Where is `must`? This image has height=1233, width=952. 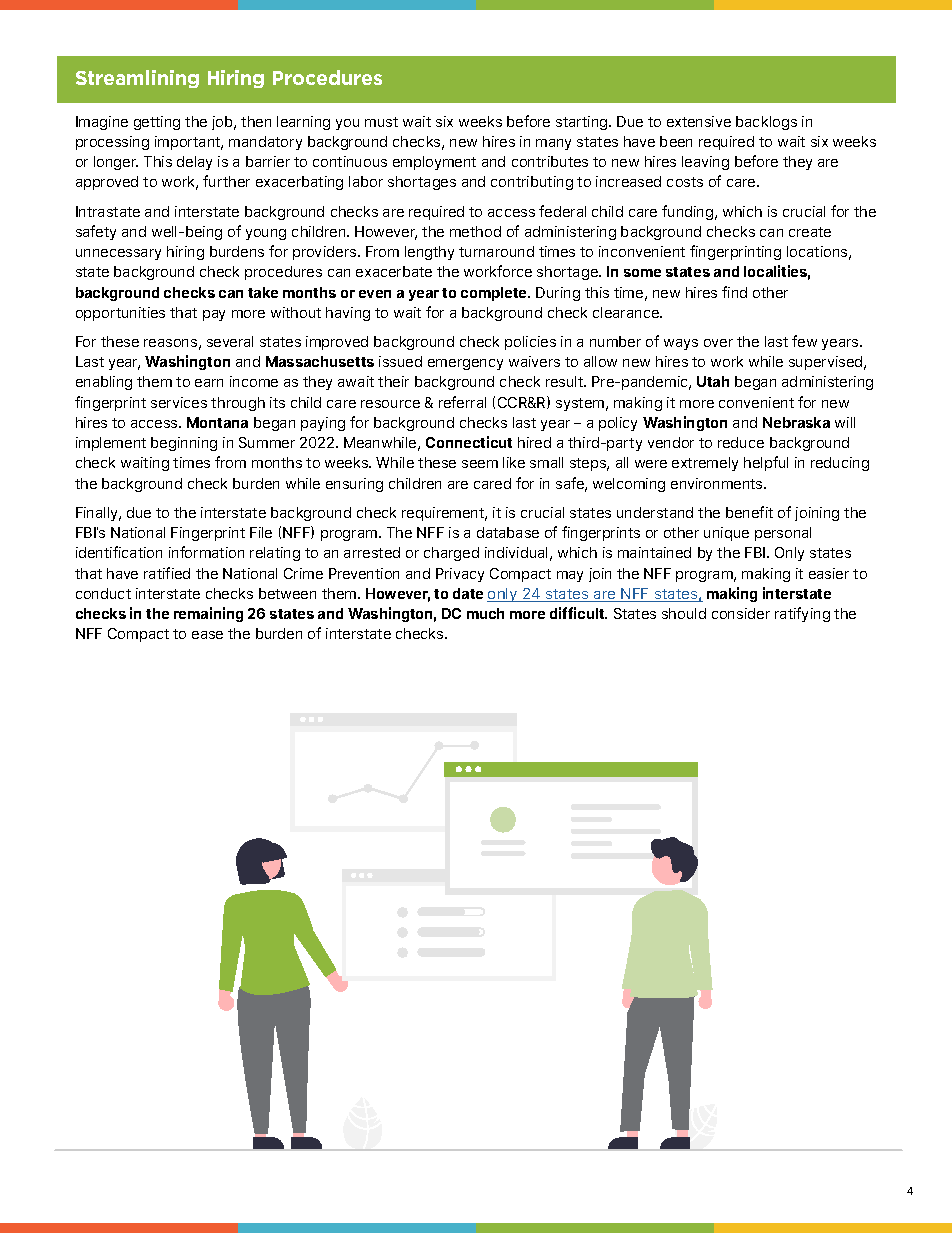
must is located at coordinates (381, 122).
